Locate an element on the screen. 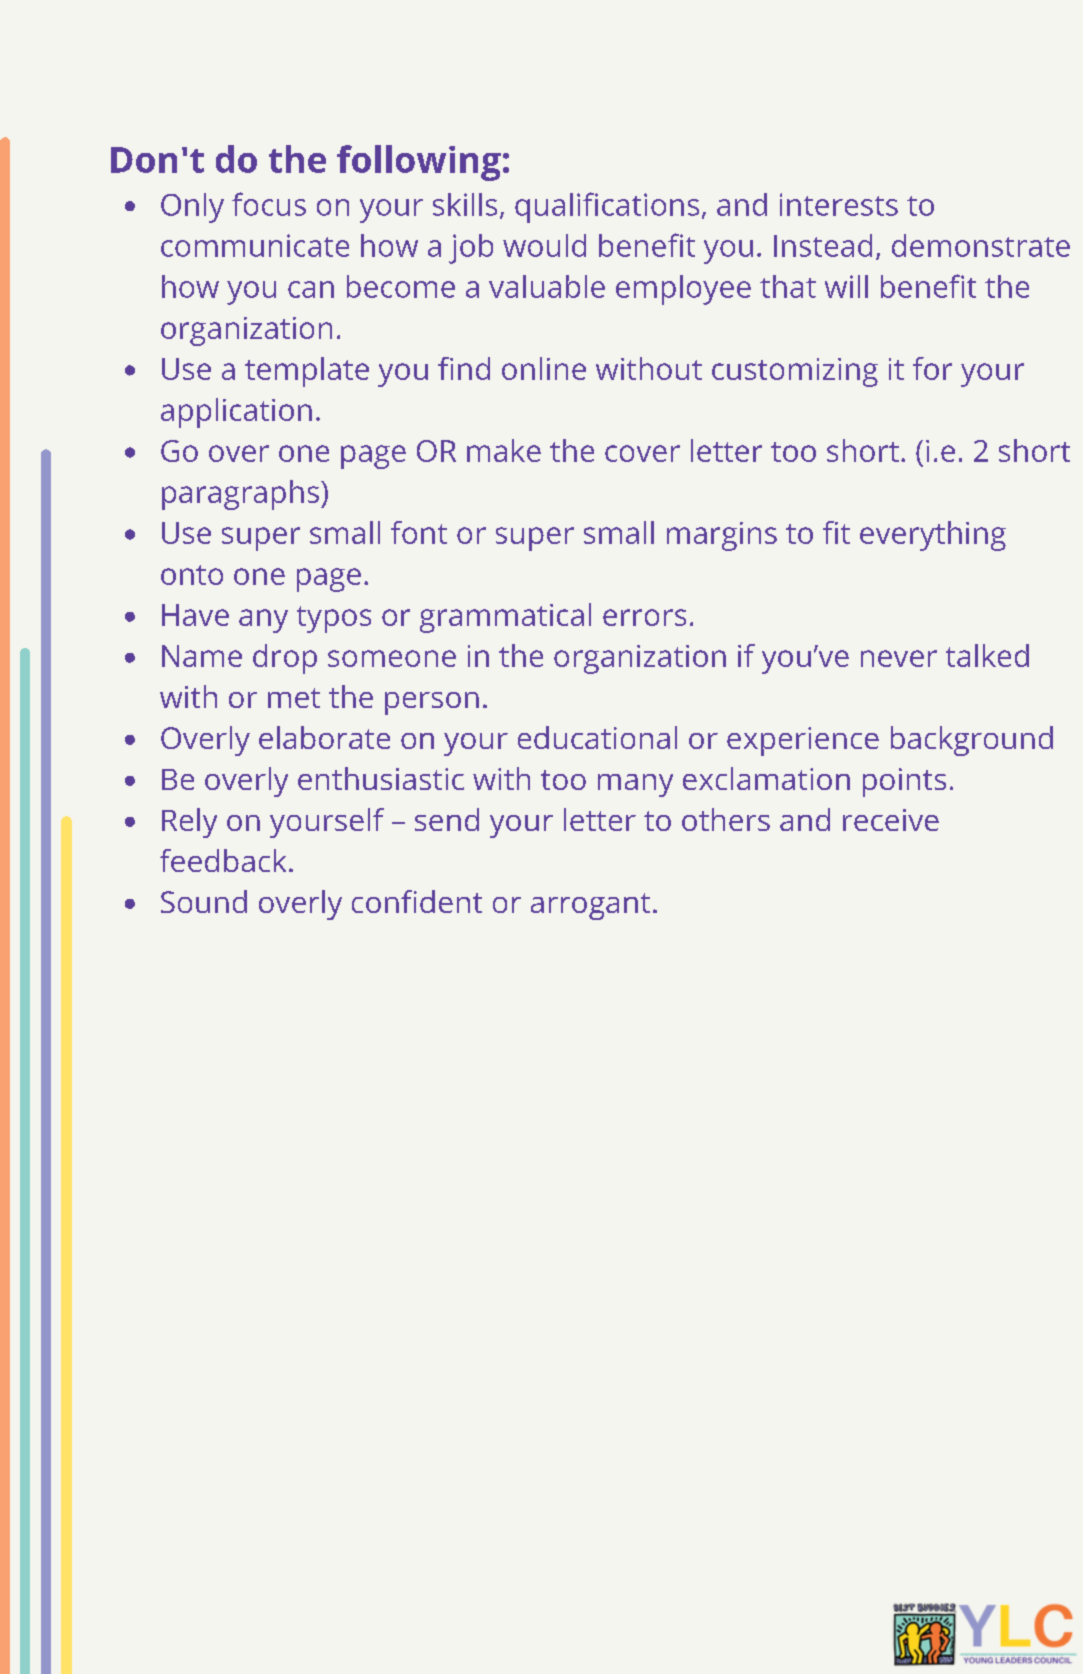 Image resolution: width=1083 pixels, height=1674 pixels. everything is located at coordinates (933, 536).
